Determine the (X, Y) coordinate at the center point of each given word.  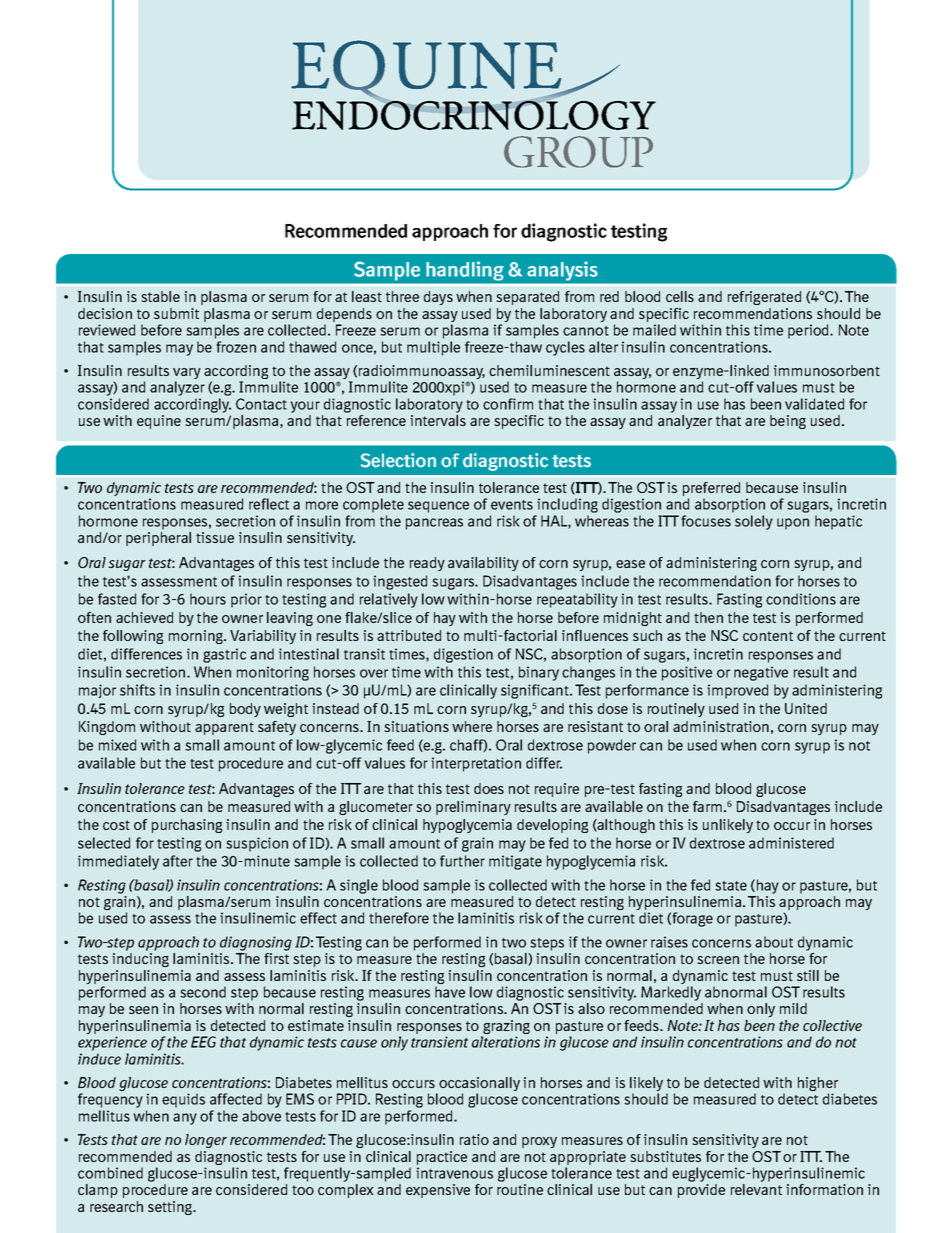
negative (761, 673)
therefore (399, 918)
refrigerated (764, 298)
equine (159, 422)
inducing (140, 960)
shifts (137, 690)
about (774, 942)
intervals (438, 420)
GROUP (578, 152)
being (788, 422)
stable (161, 296)
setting (171, 1208)
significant (536, 691)
